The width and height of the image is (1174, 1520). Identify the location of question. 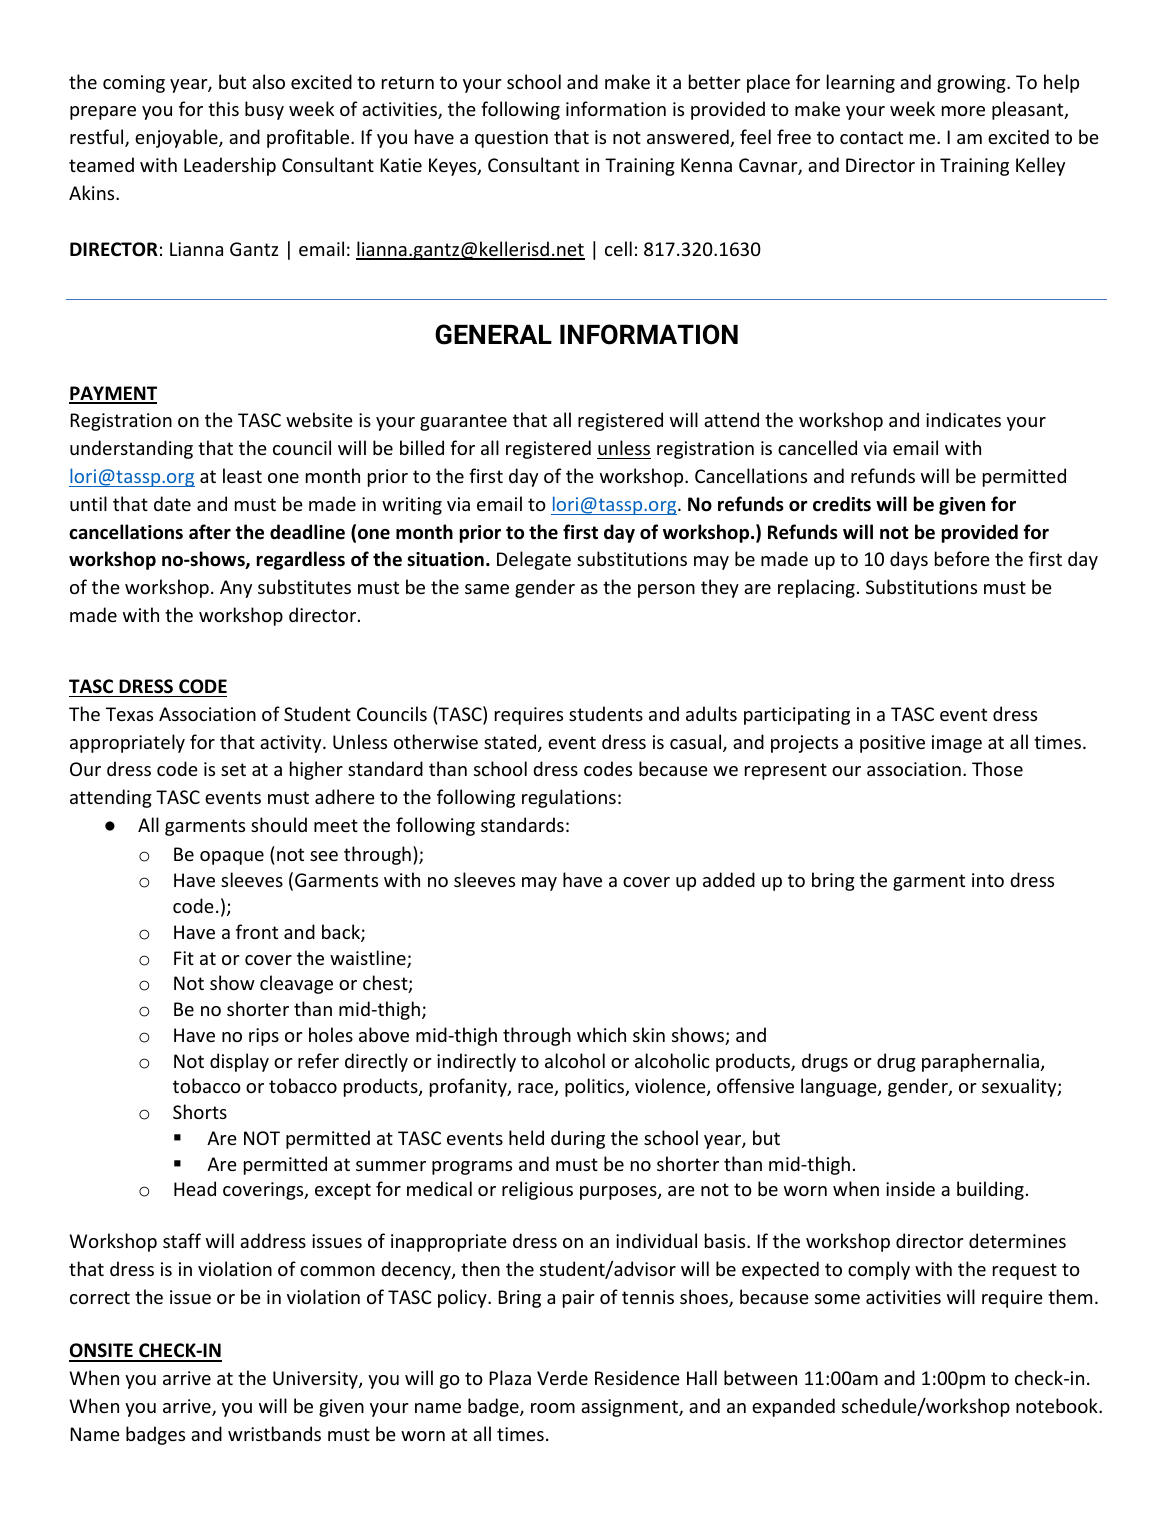
(511, 139).
